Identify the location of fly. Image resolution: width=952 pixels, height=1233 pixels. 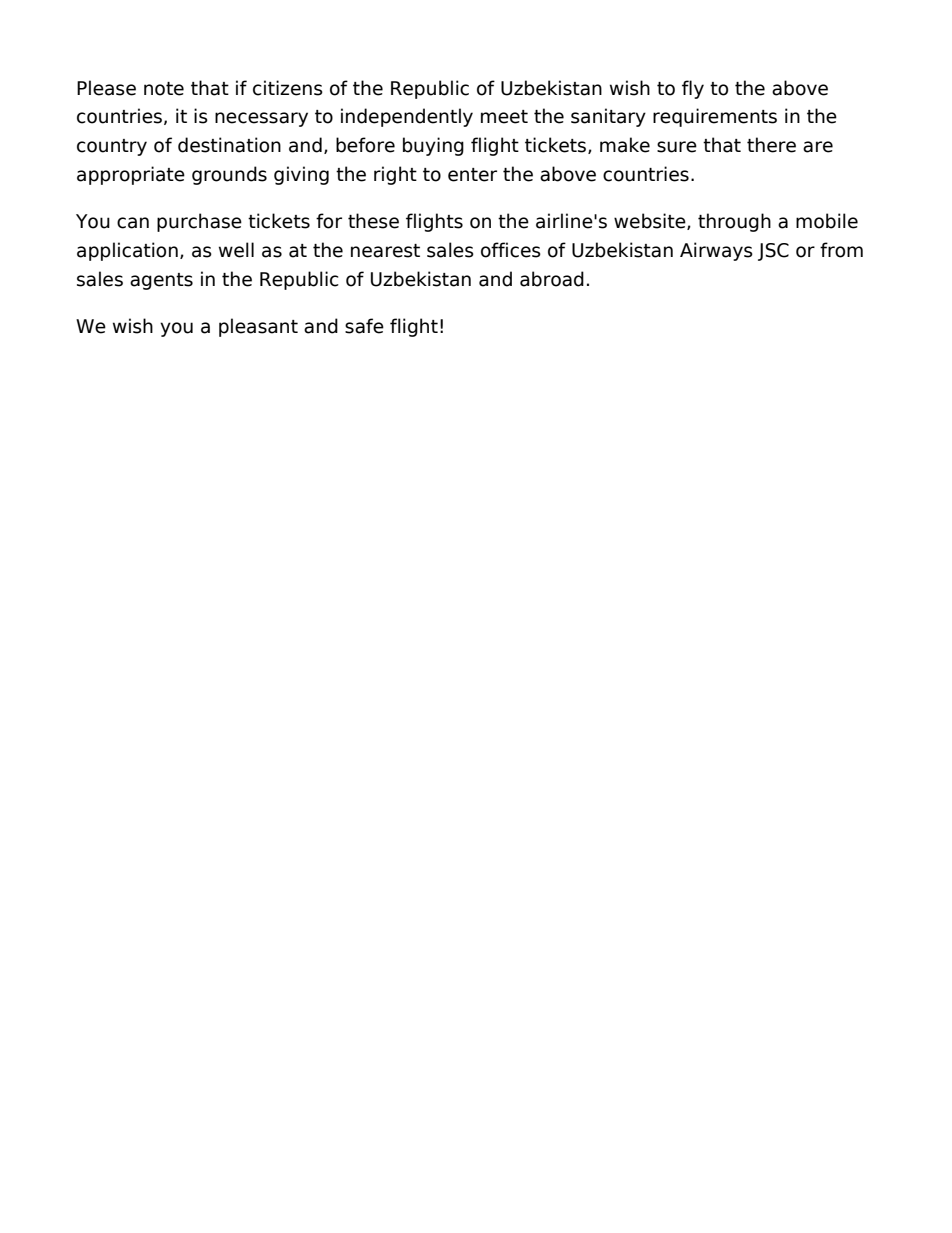
(693, 89).
